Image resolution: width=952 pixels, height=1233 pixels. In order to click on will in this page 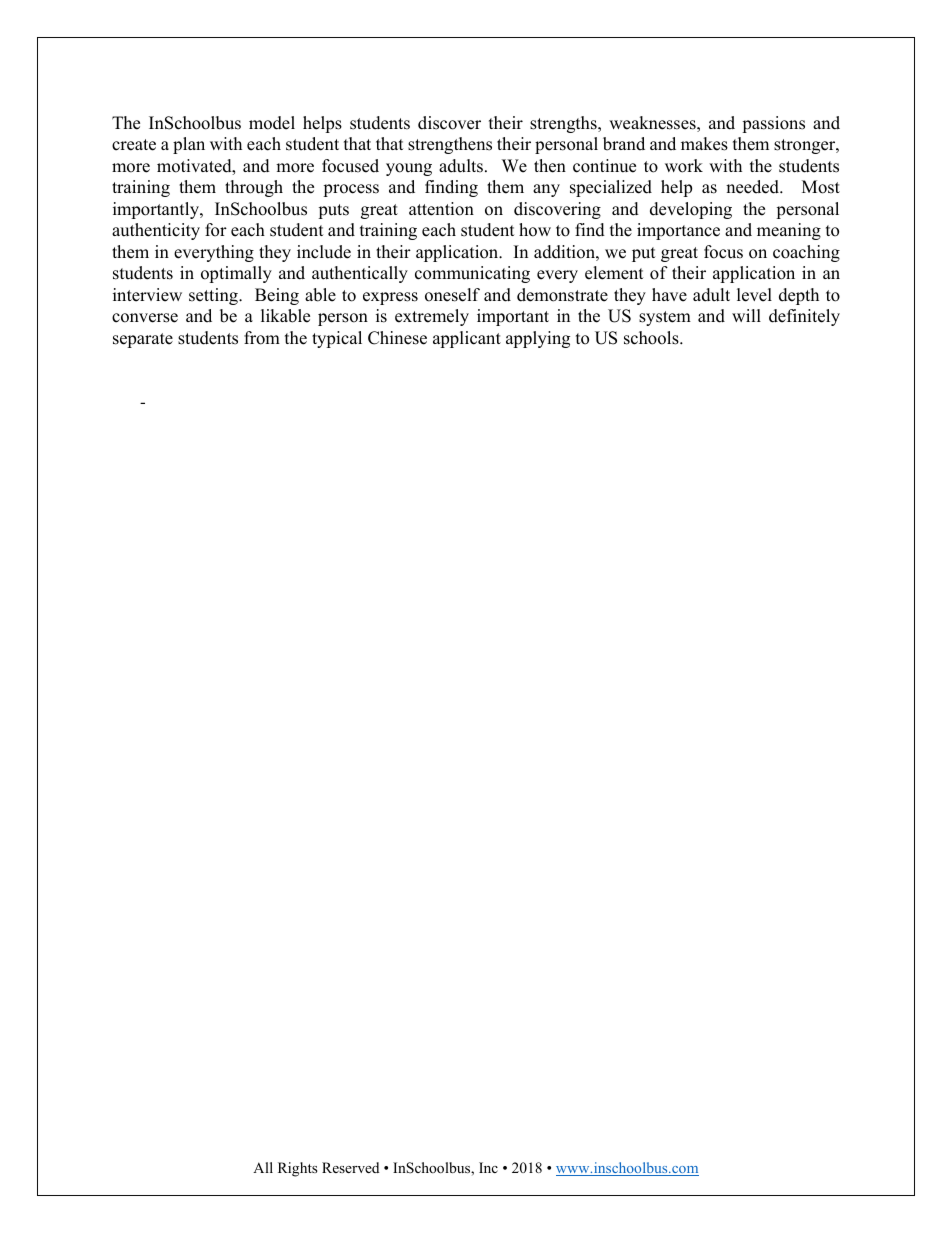, I will do `click(746, 315)`.
